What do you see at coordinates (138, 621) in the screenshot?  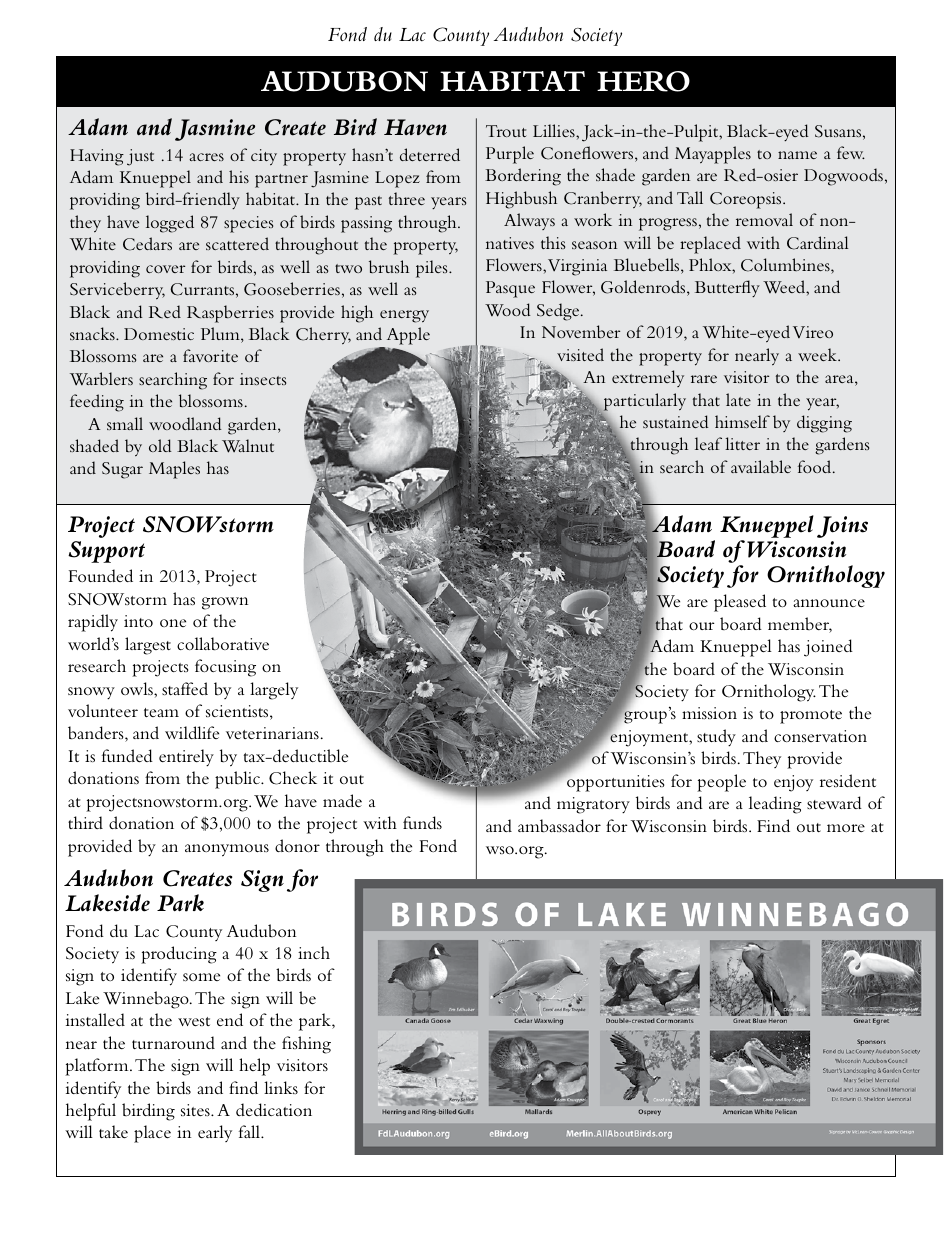 I see `into` at bounding box center [138, 621].
